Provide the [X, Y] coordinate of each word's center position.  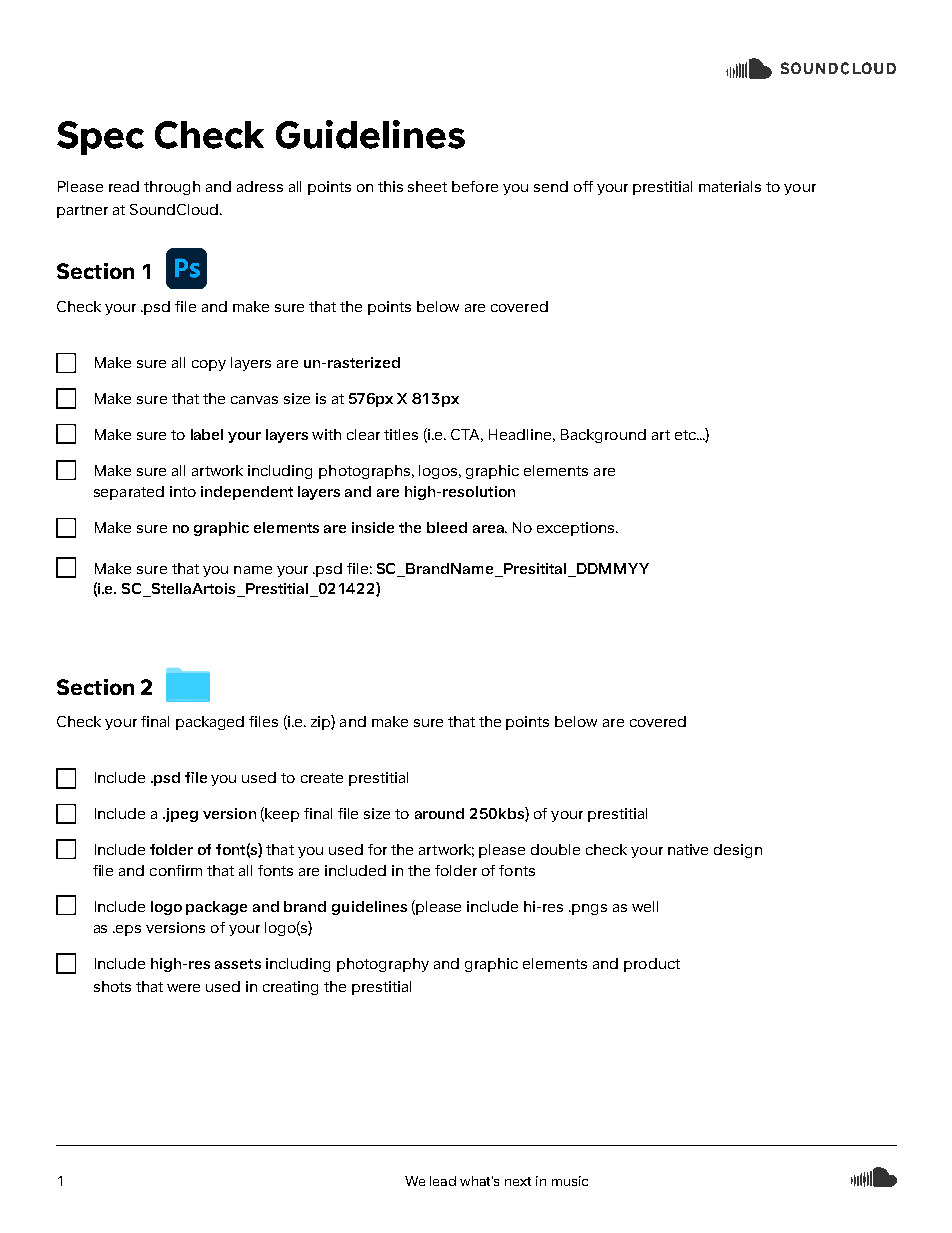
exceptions [577, 529]
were [183, 988]
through [172, 188]
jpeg [181, 815]
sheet [427, 186]
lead [443, 1181]
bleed [447, 527]
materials [730, 186]
